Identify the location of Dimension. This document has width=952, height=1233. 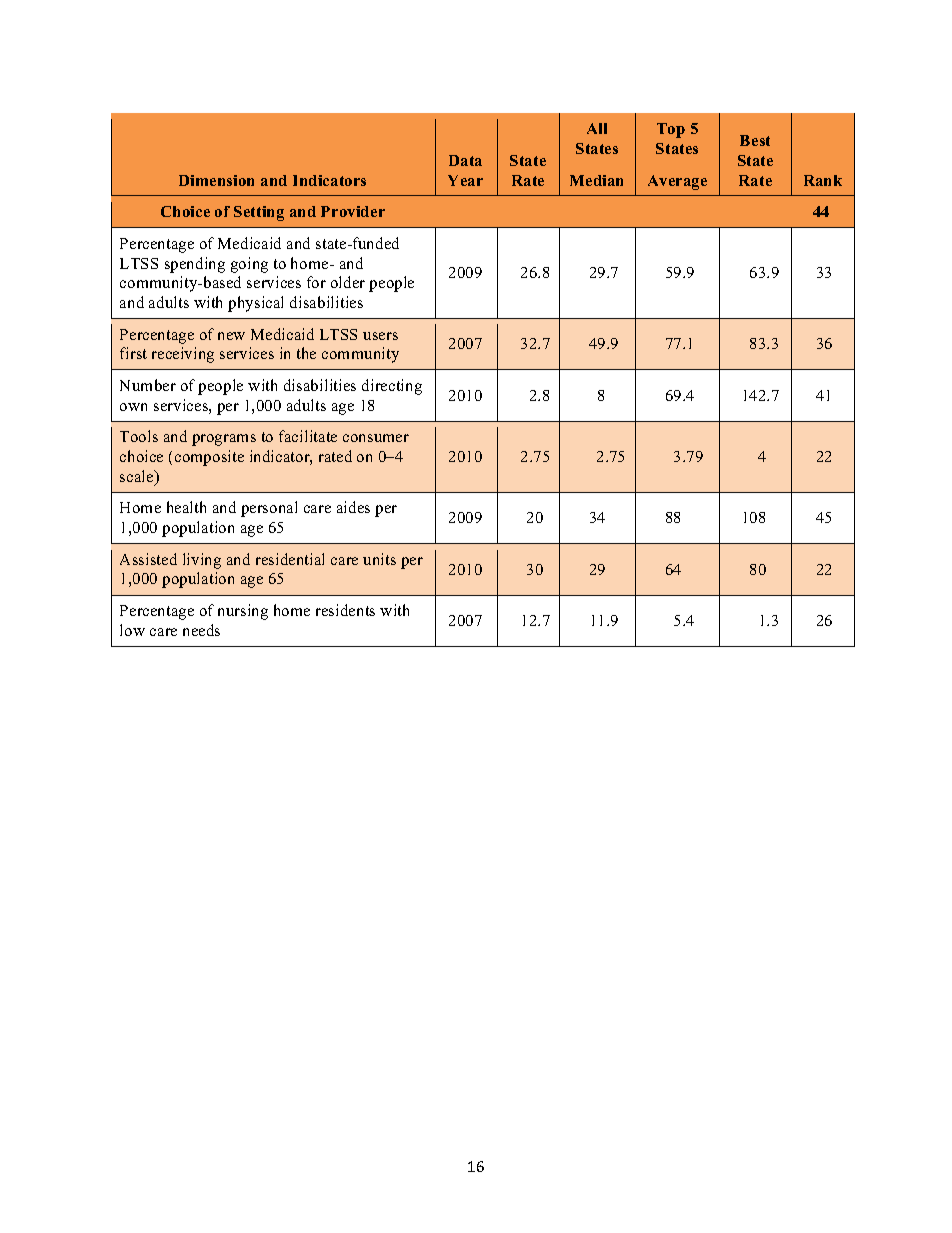
(216, 180).
